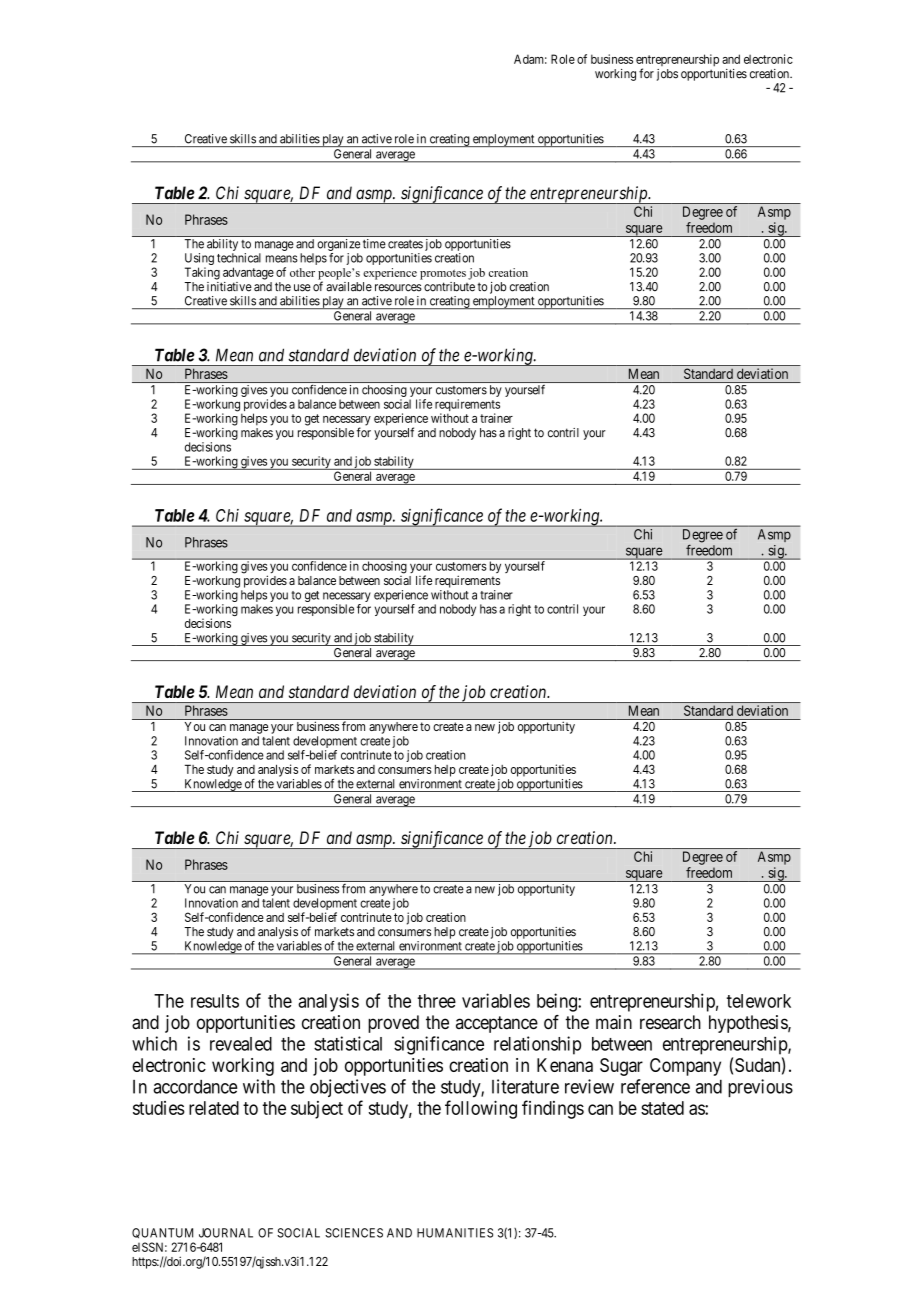 The width and height of the screenshot is (924, 1308). I want to click on results, so click(215, 1001).
